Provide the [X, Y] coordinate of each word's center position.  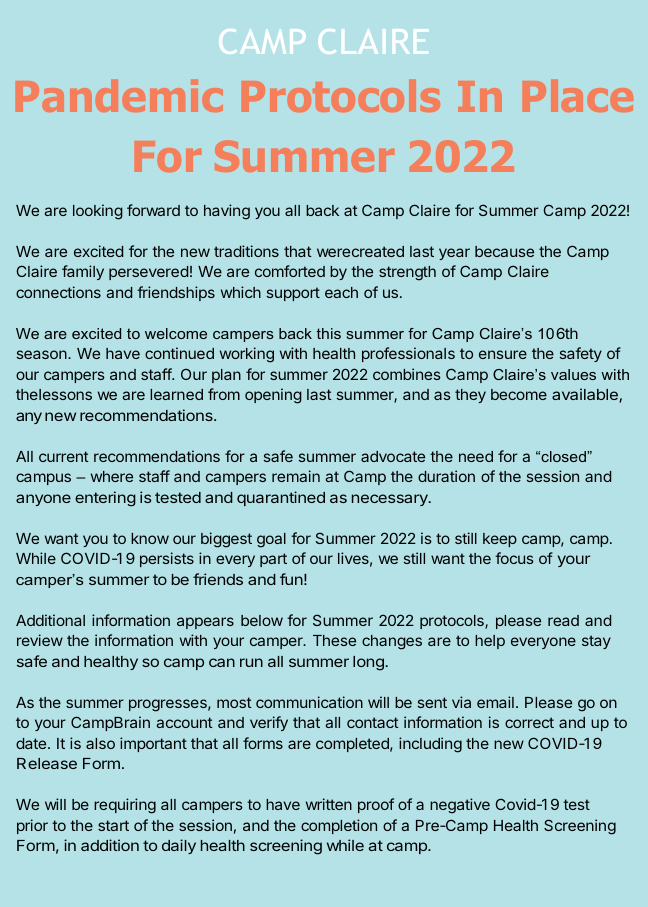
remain [296, 476]
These [334, 640]
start [113, 825]
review [40, 640]
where [112, 476]
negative [460, 806]
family [83, 272]
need [476, 456]
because [504, 251]
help [490, 642]
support [293, 294]
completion [339, 826]
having [227, 212]
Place [578, 96]
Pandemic [119, 96]
